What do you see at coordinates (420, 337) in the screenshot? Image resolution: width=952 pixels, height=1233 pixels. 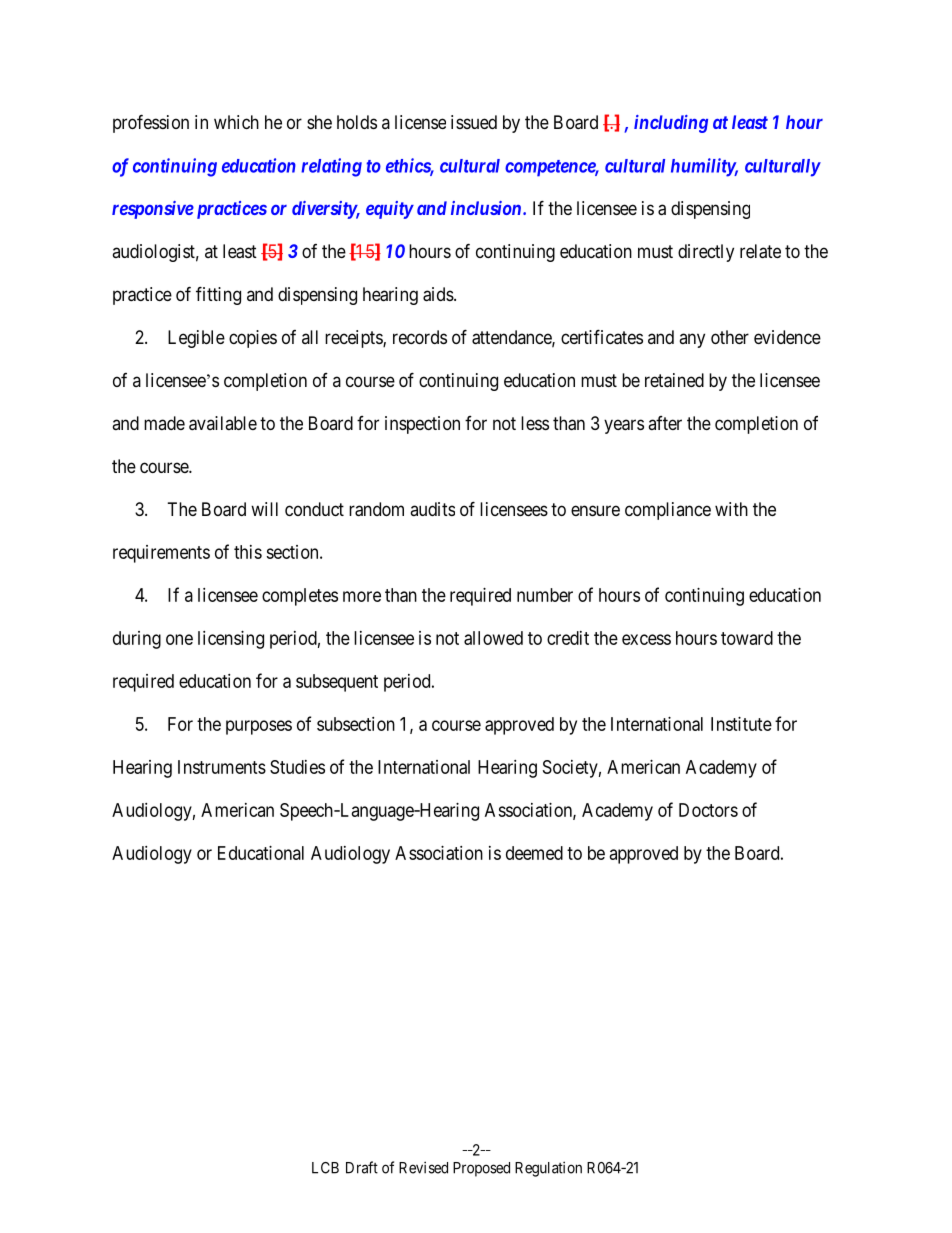 I see `records` at bounding box center [420, 337].
